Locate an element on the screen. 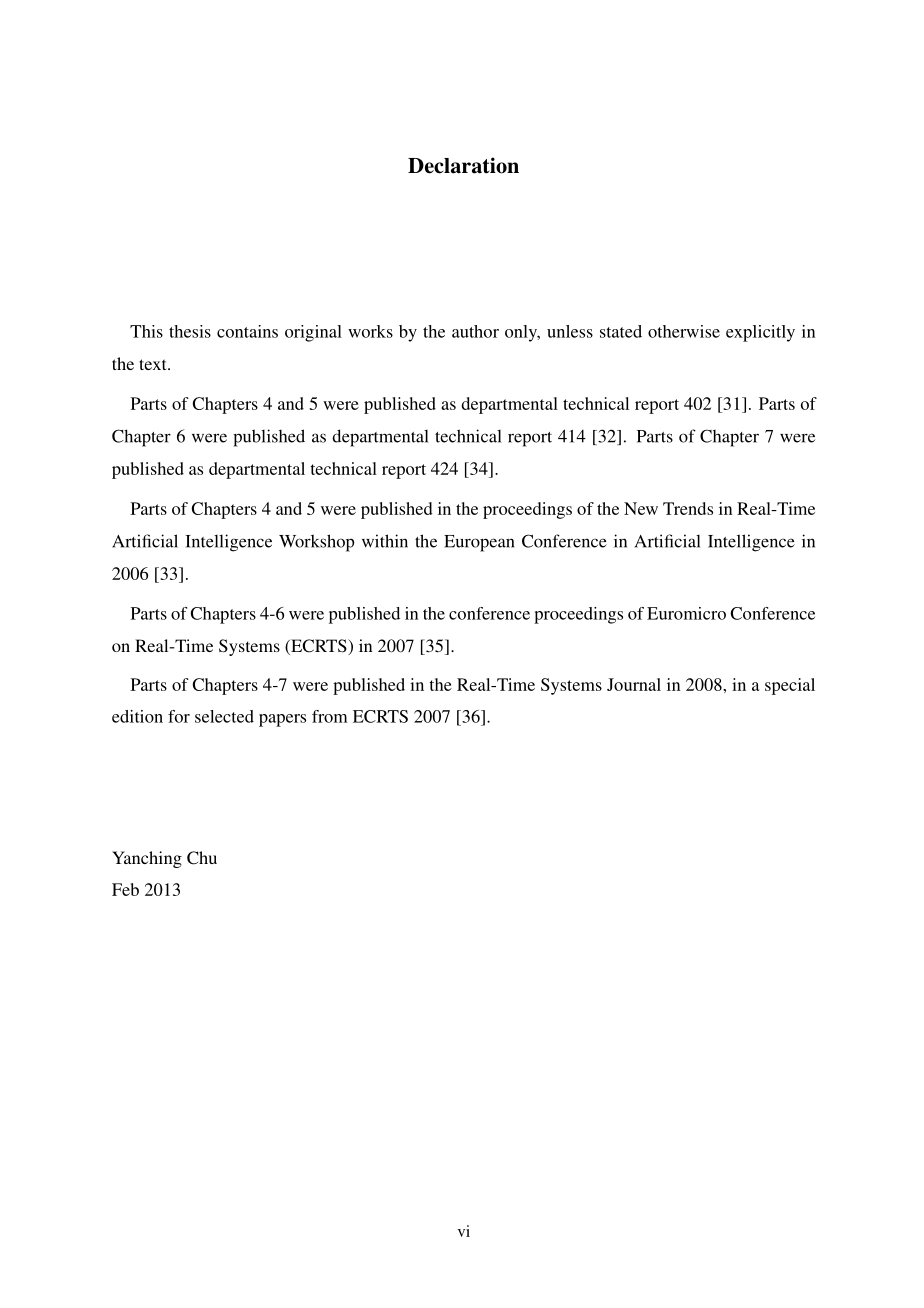 This screenshot has width=924, height=1308. Chu is located at coordinates (202, 858).
